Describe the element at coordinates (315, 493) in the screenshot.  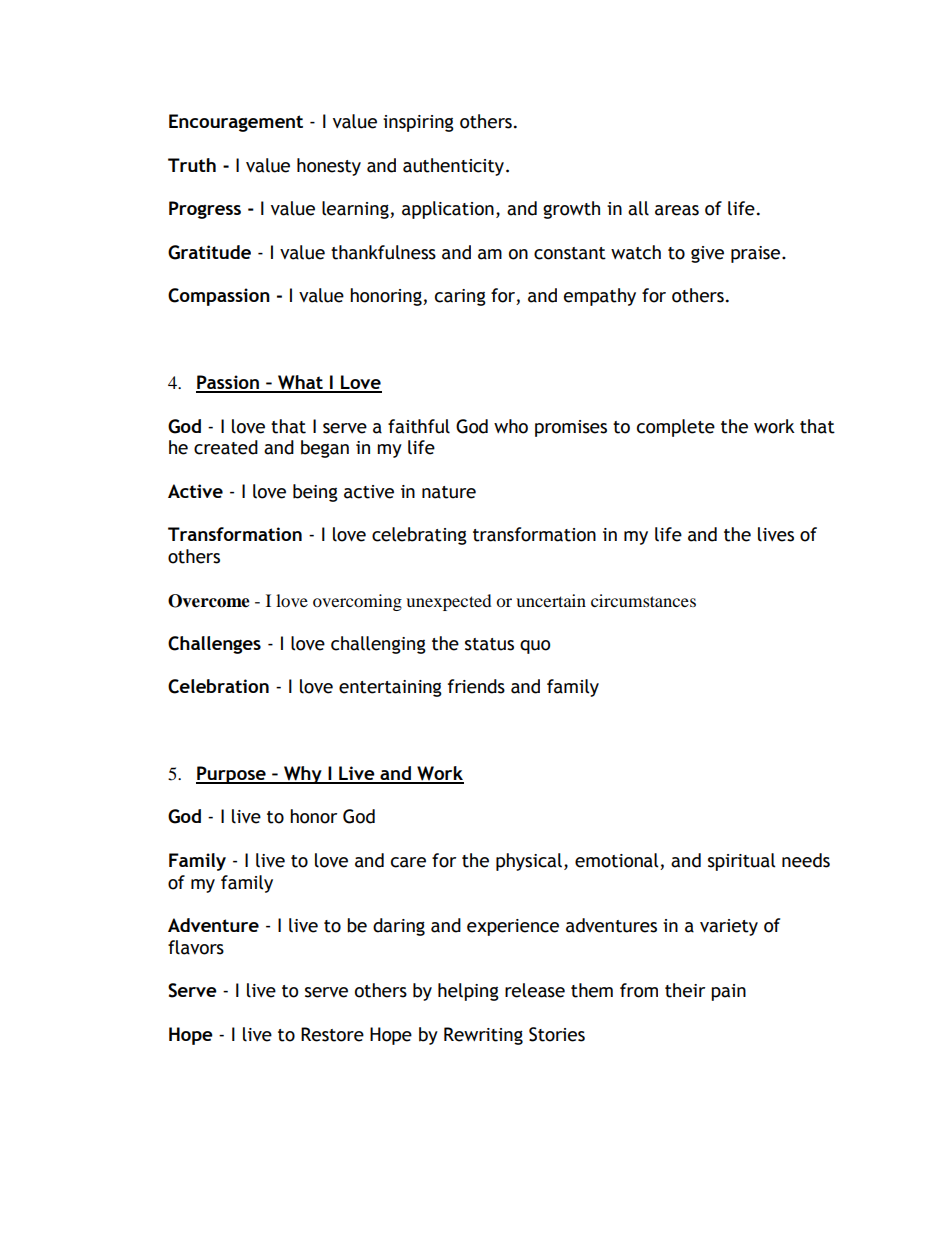
I see `being` at that location.
